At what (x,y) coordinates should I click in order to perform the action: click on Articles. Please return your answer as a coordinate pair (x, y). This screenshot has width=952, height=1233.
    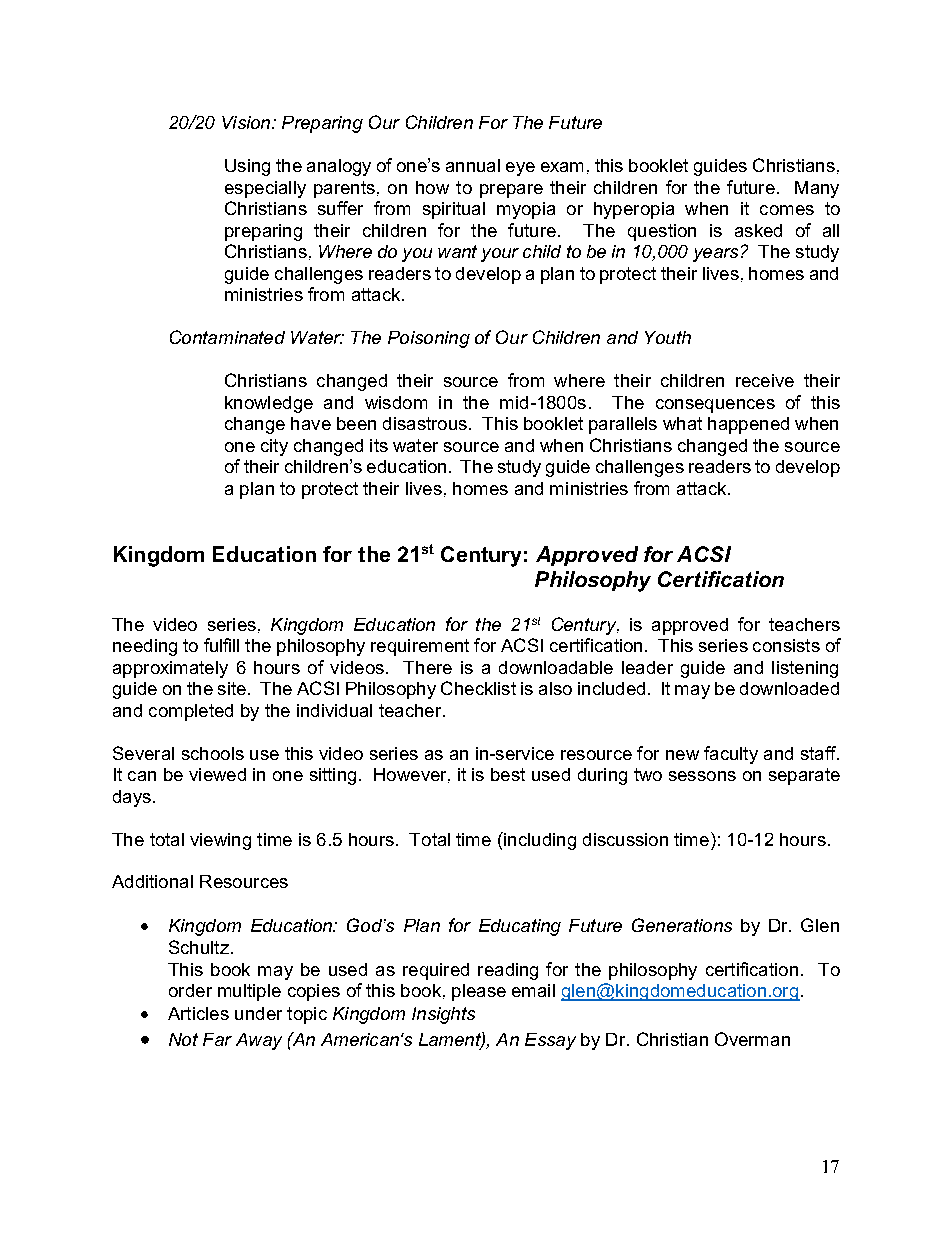
    Looking at the image, I should click on (198, 1013).
